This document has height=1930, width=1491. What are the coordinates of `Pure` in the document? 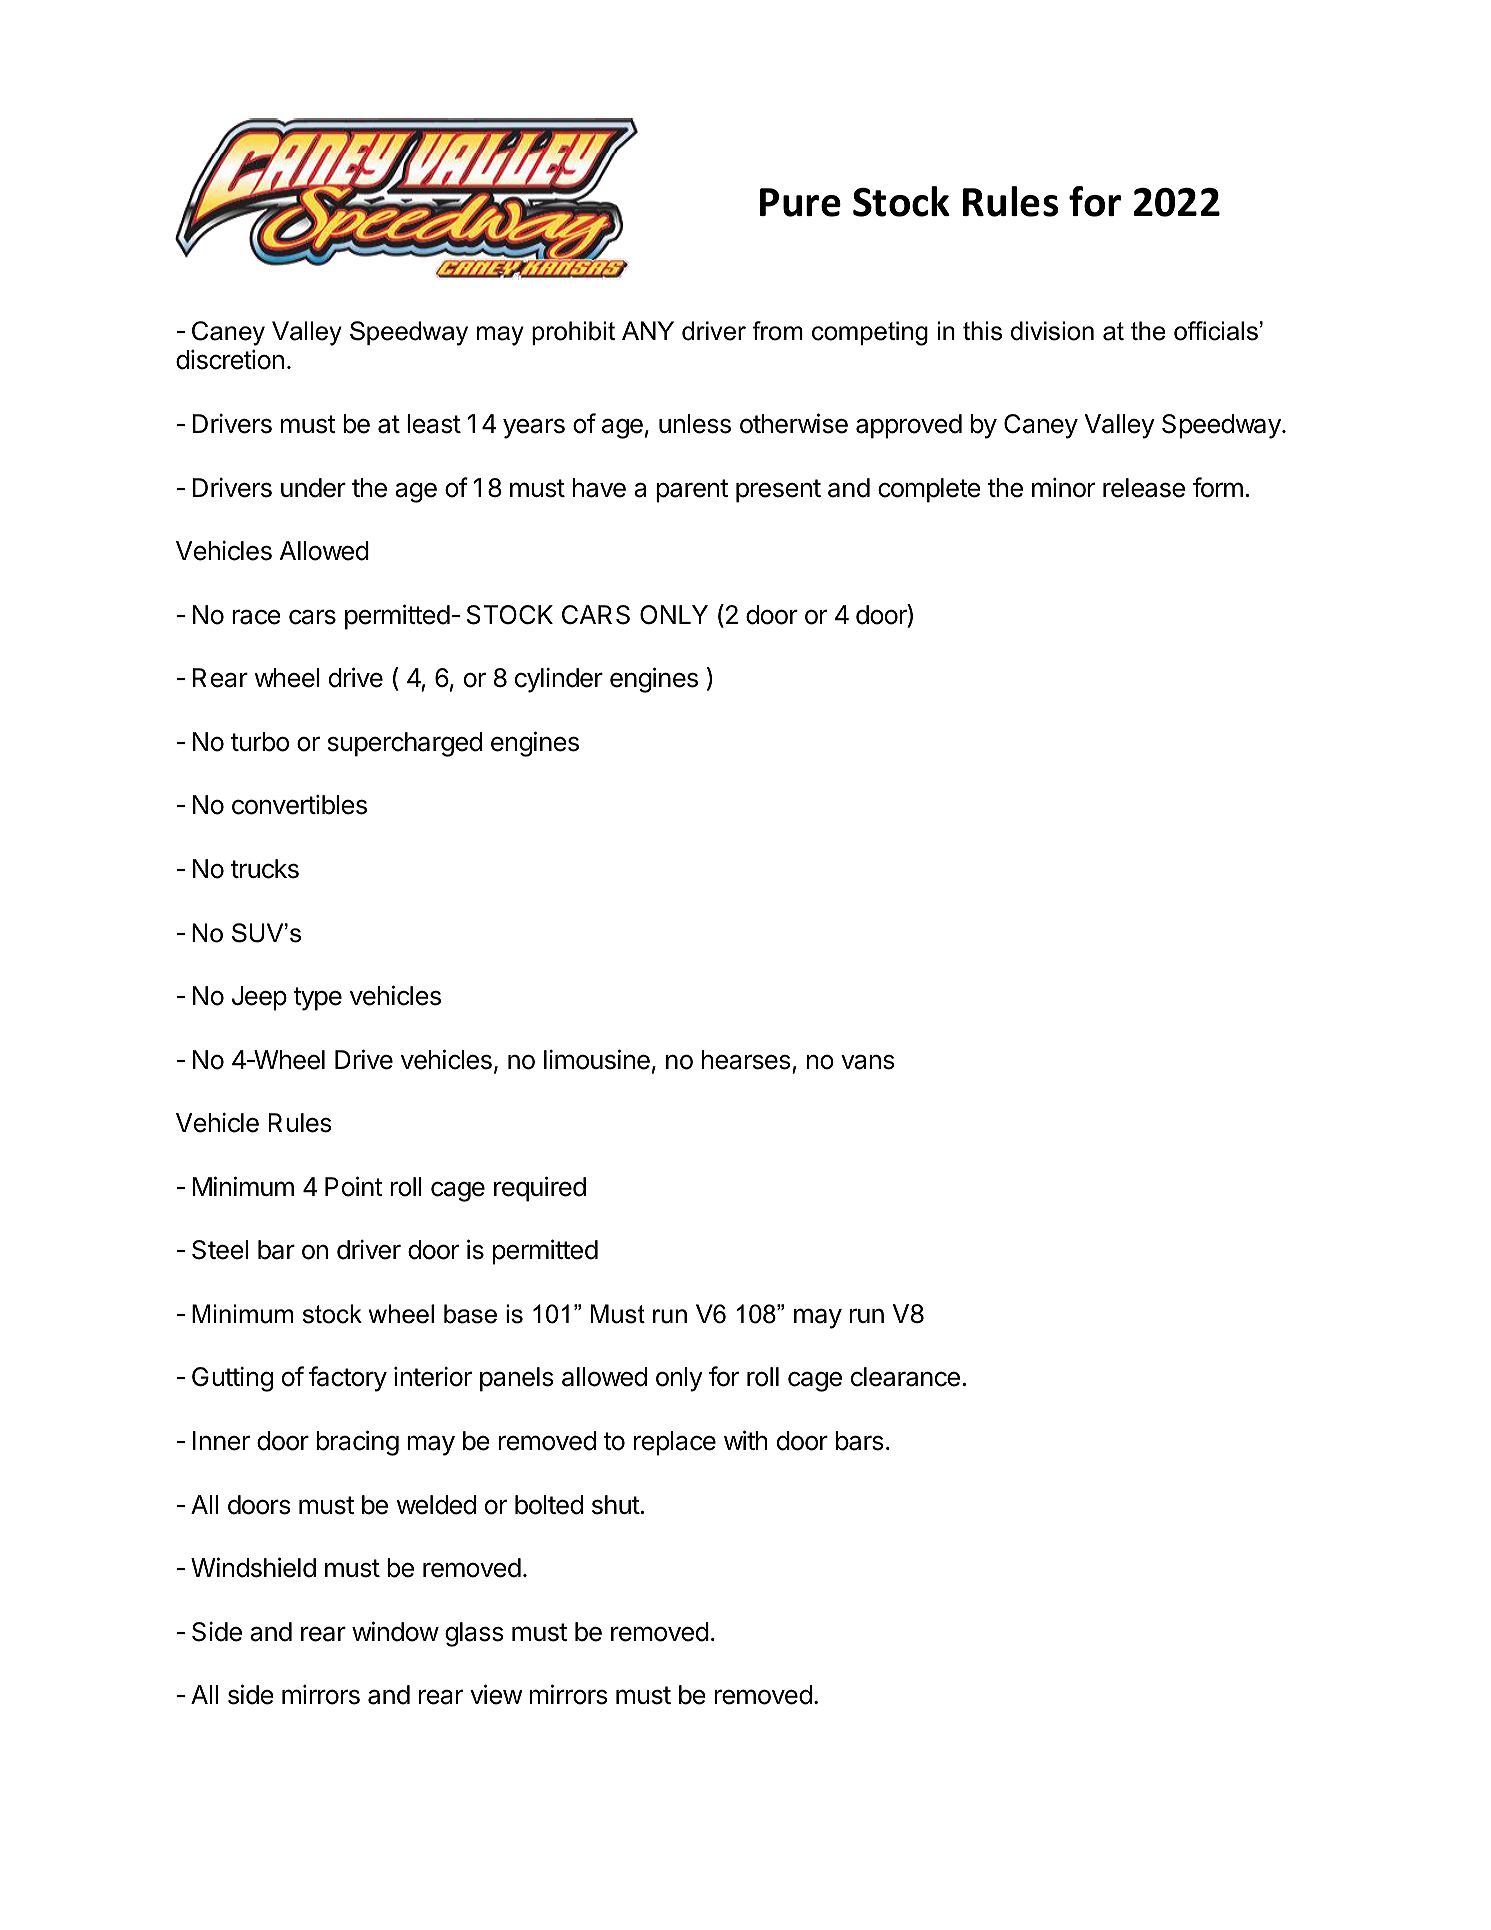 It's located at (800, 202).
